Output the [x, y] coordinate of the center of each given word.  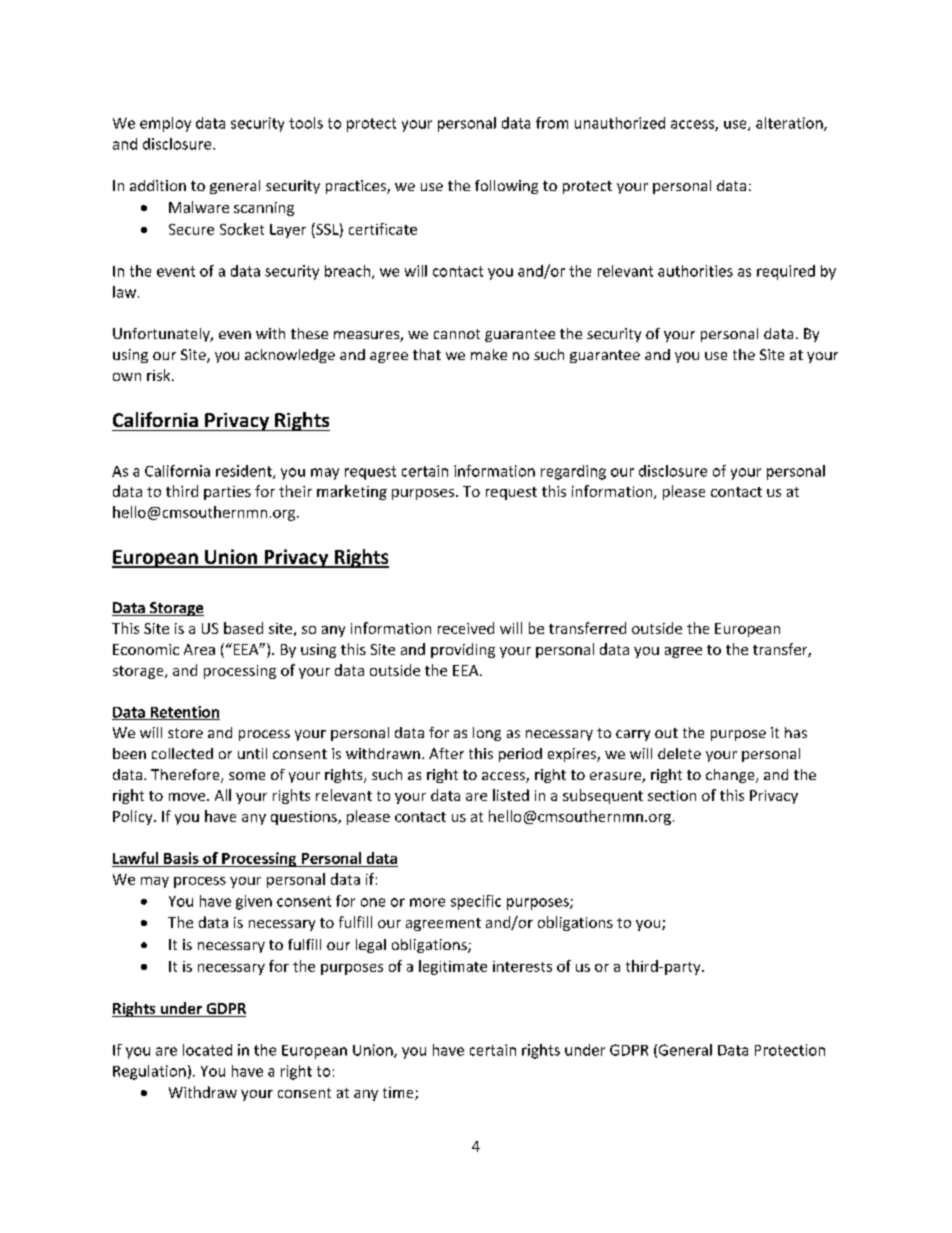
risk [160, 375]
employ [165, 124]
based [243, 628]
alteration [790, 124]
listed [511, 795]
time [399, 1093]
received [466, 628]
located [207, 1050]
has [796, 732]
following [506, 187]
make [489, 354]
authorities [695, 271]
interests [522, 966]
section [672, 795]
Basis [181, 858]
